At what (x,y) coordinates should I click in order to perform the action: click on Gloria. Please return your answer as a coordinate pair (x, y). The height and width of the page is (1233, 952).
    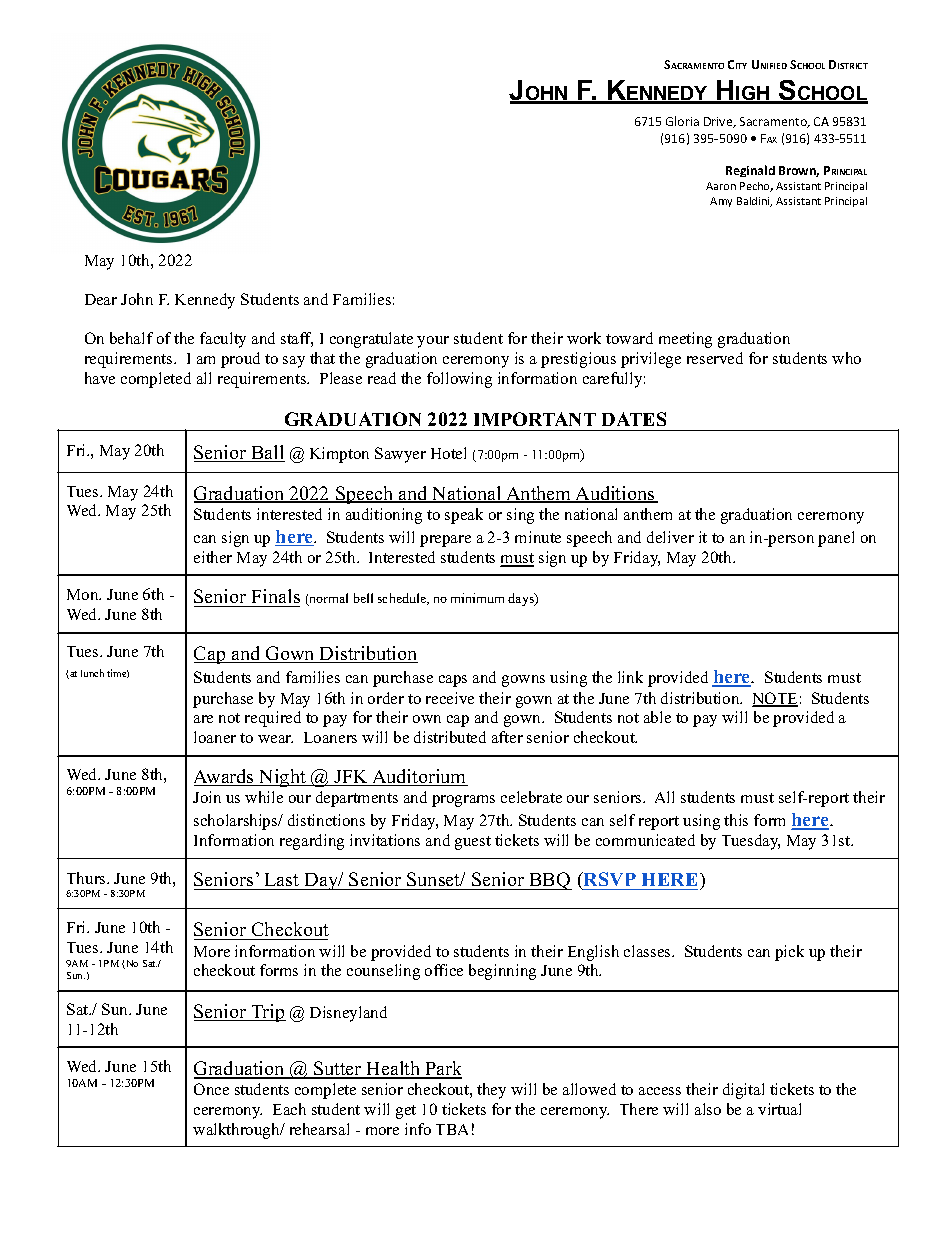
    Looking at the image, I should click on (682, 121).
